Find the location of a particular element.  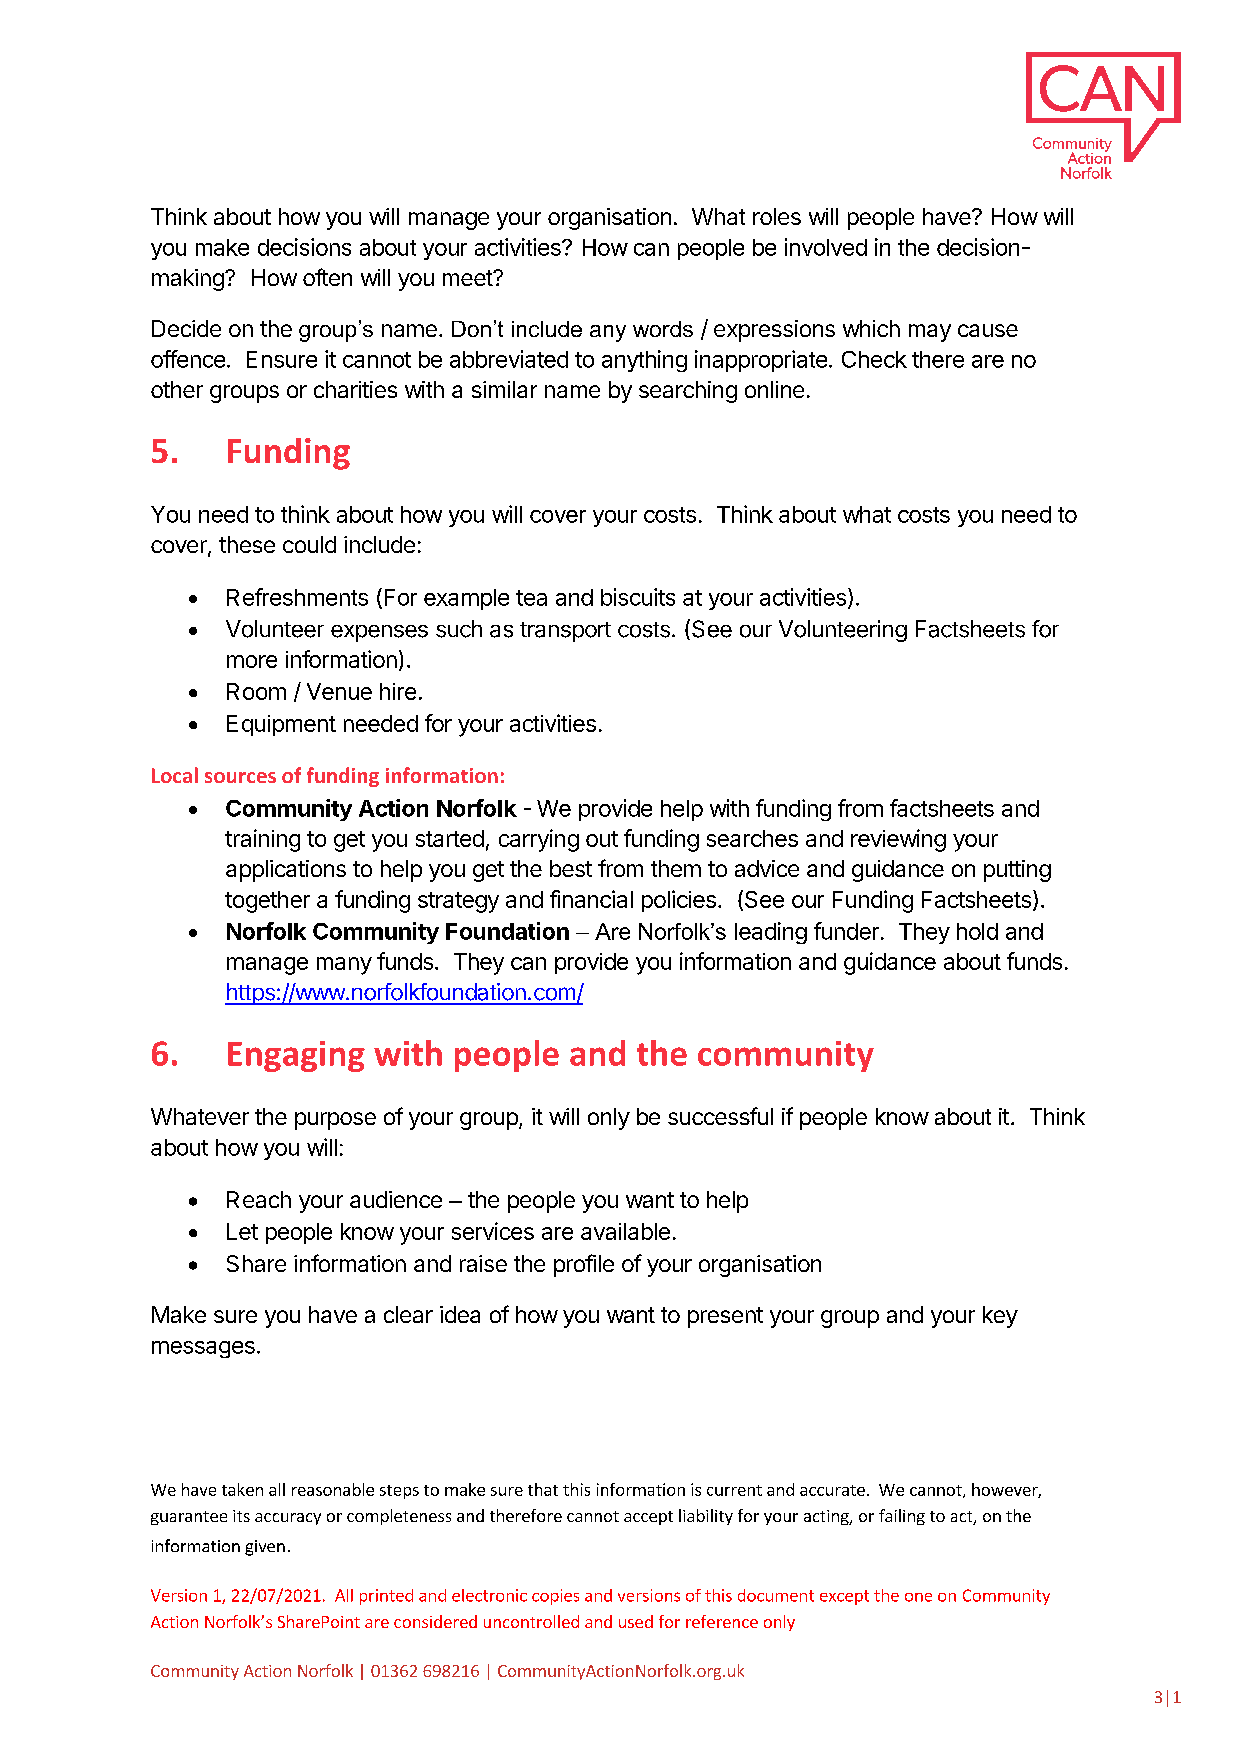

may is located at coordinates (930, 333).
